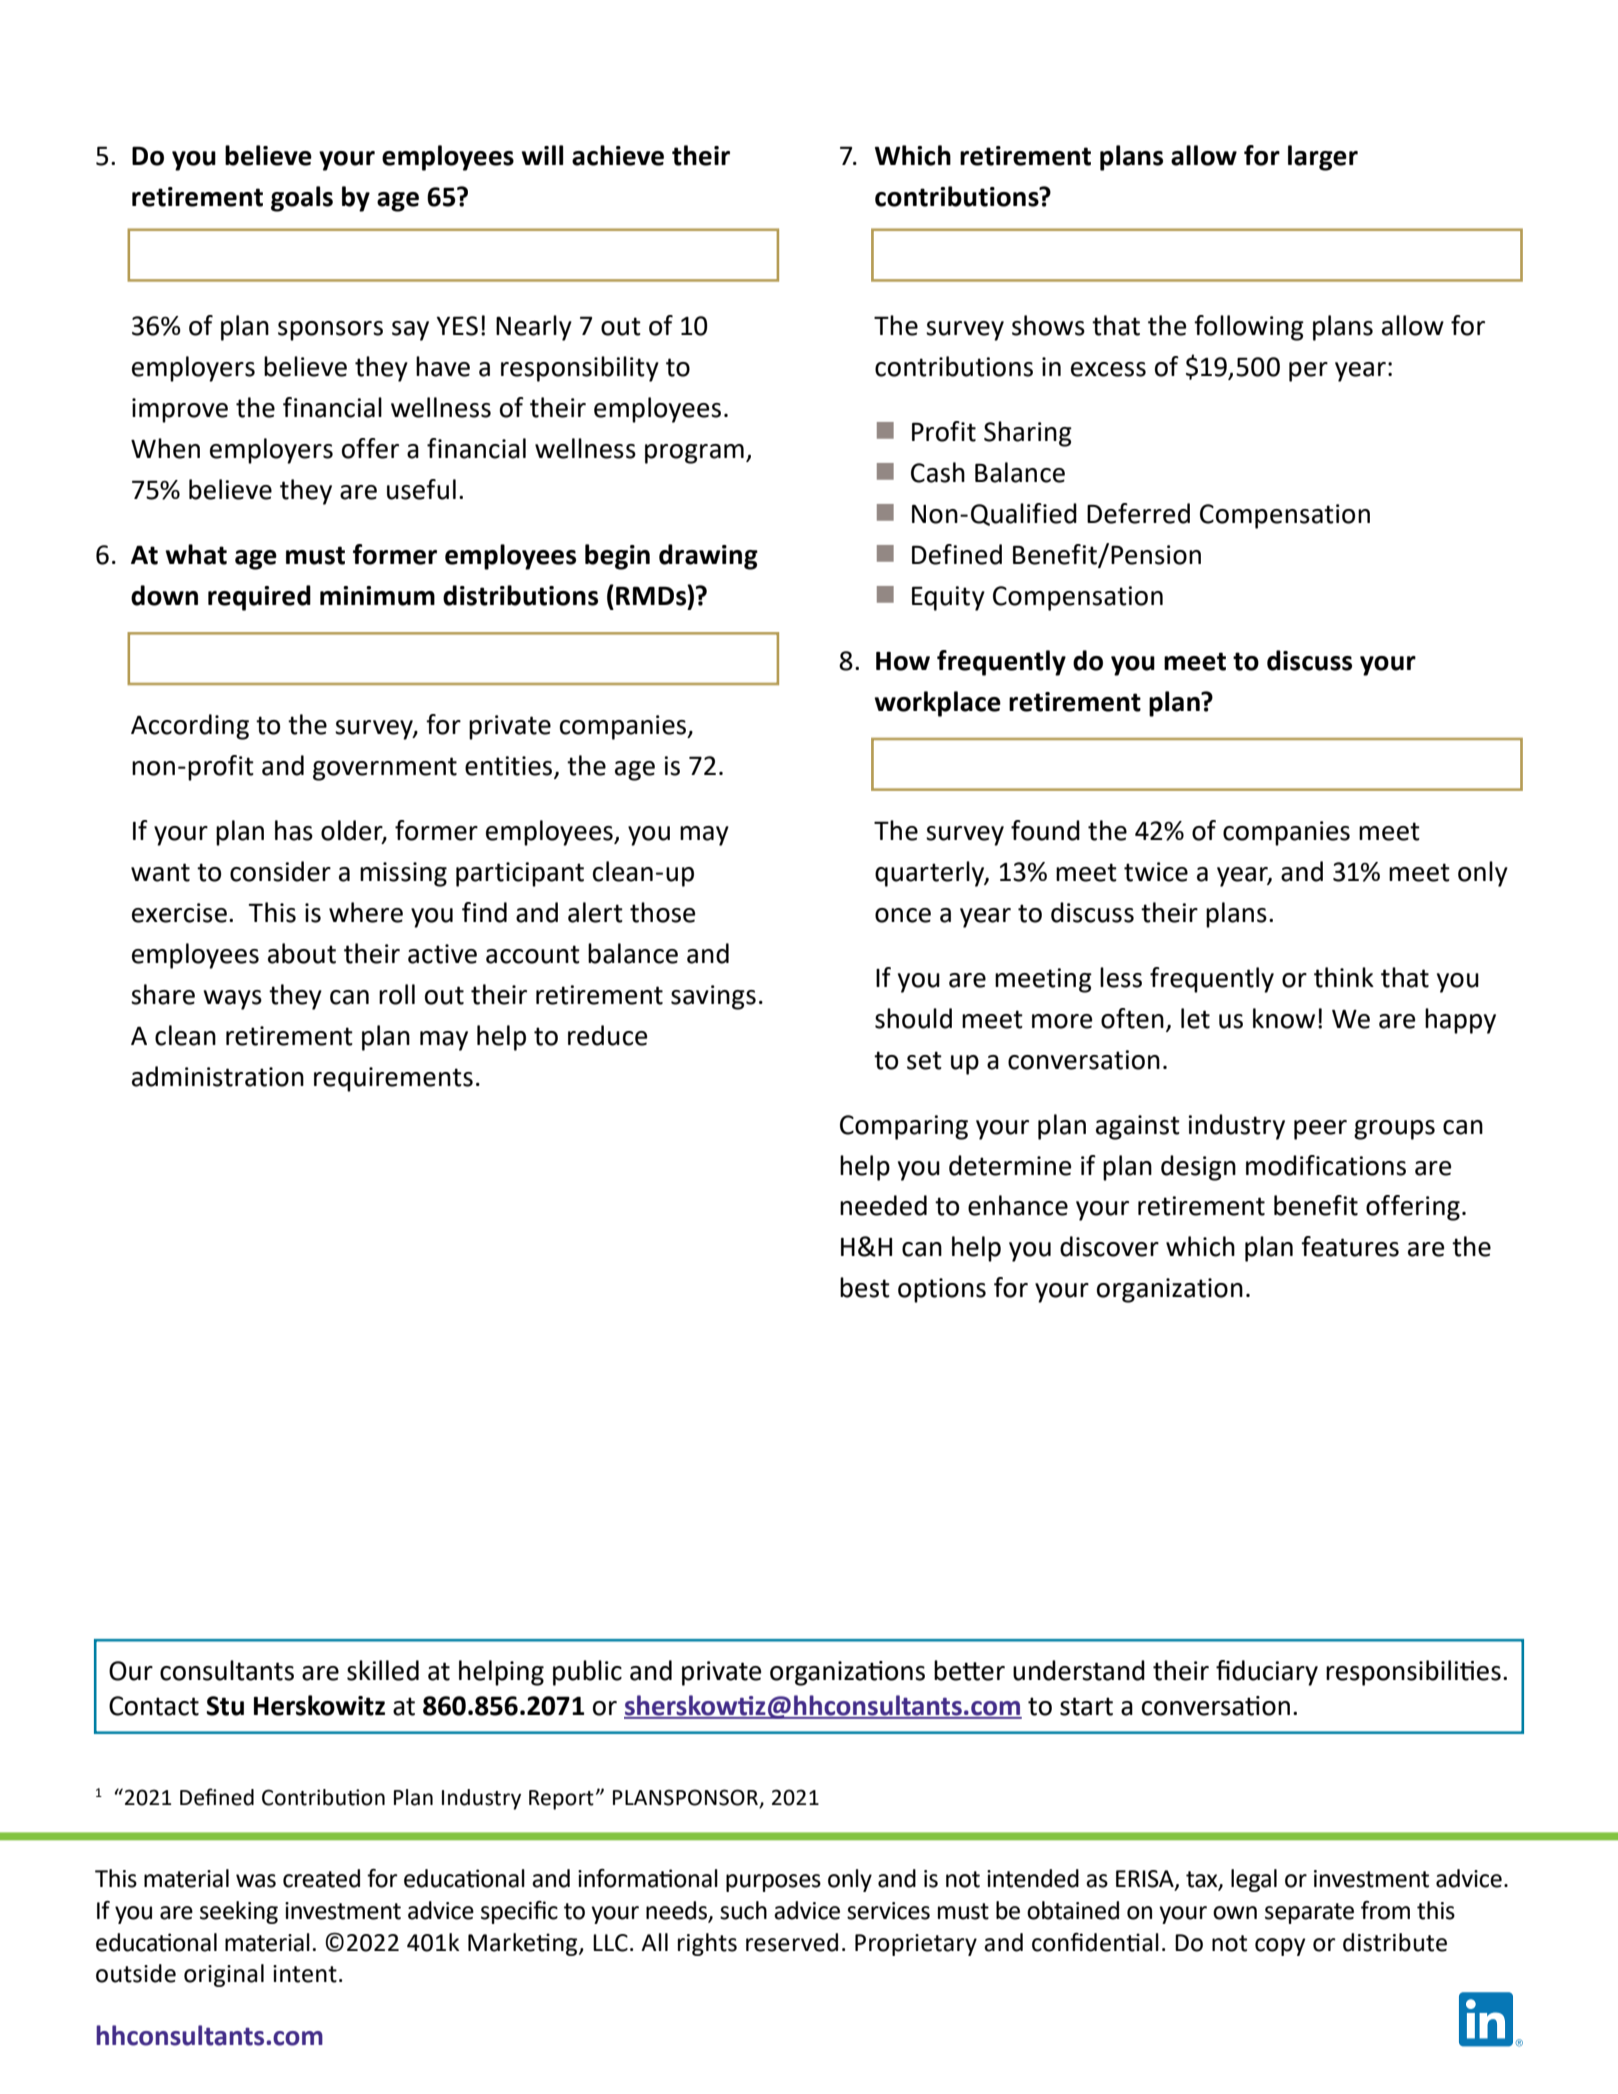 Image resolution: width=1618 pixels, height=2094 pixels. What do you see at coordinates (1138, 513) in the screenshot?
I see `Deferred` at bounding box center [1138, 513].
